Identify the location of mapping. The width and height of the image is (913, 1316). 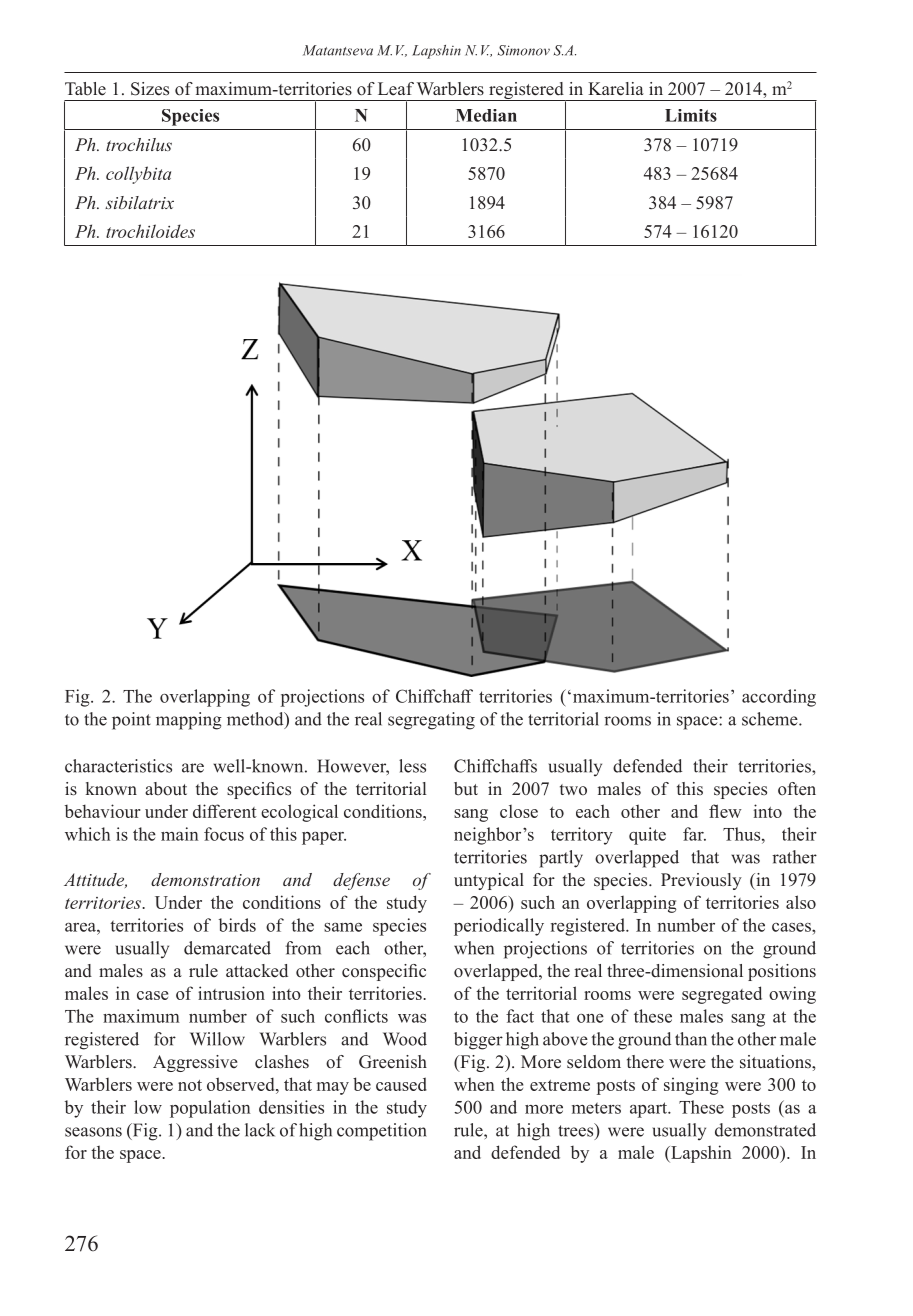
(189, 721).
